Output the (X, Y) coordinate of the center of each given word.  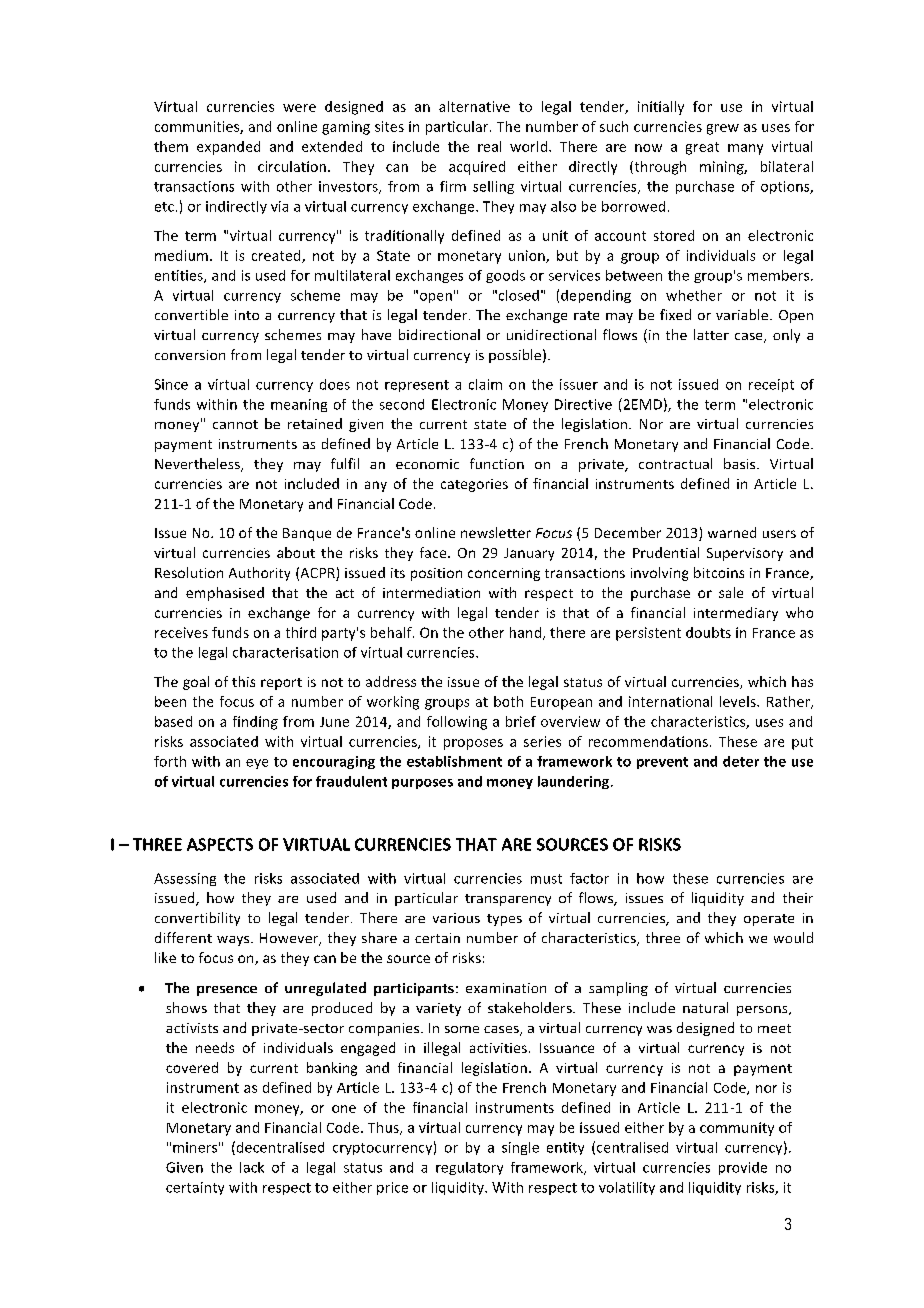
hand (527, 633)
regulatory (469, 1168)
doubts (708, 632)
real (489, 146)
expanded (228, 148)
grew (723, 129)
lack (252, 1167)
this (243, 681)
